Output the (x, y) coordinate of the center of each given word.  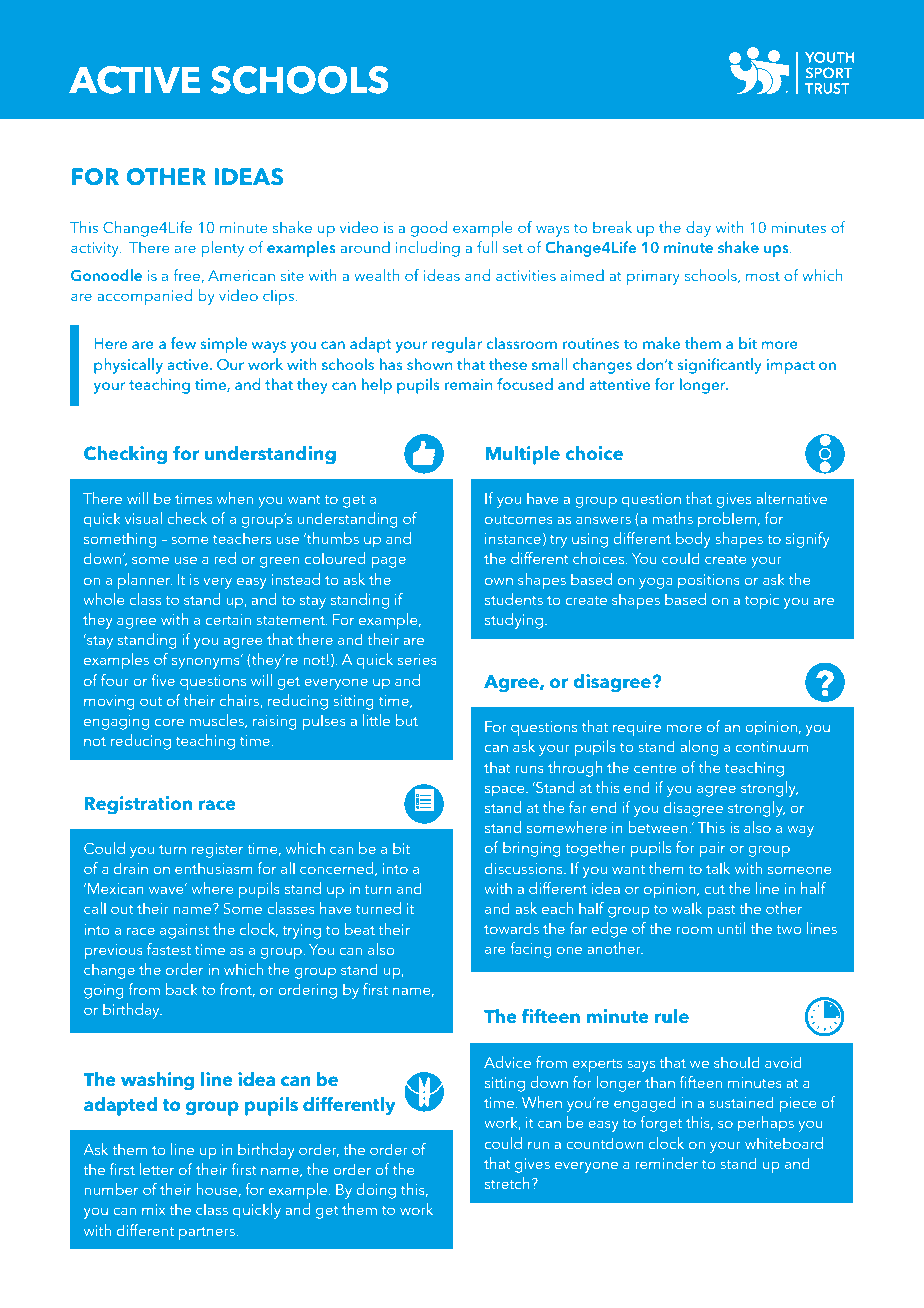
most (763, 276)
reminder (667, 1163)
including (428, 249)
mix (153, 1209)
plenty (222, 249)
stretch (507, 1183)
